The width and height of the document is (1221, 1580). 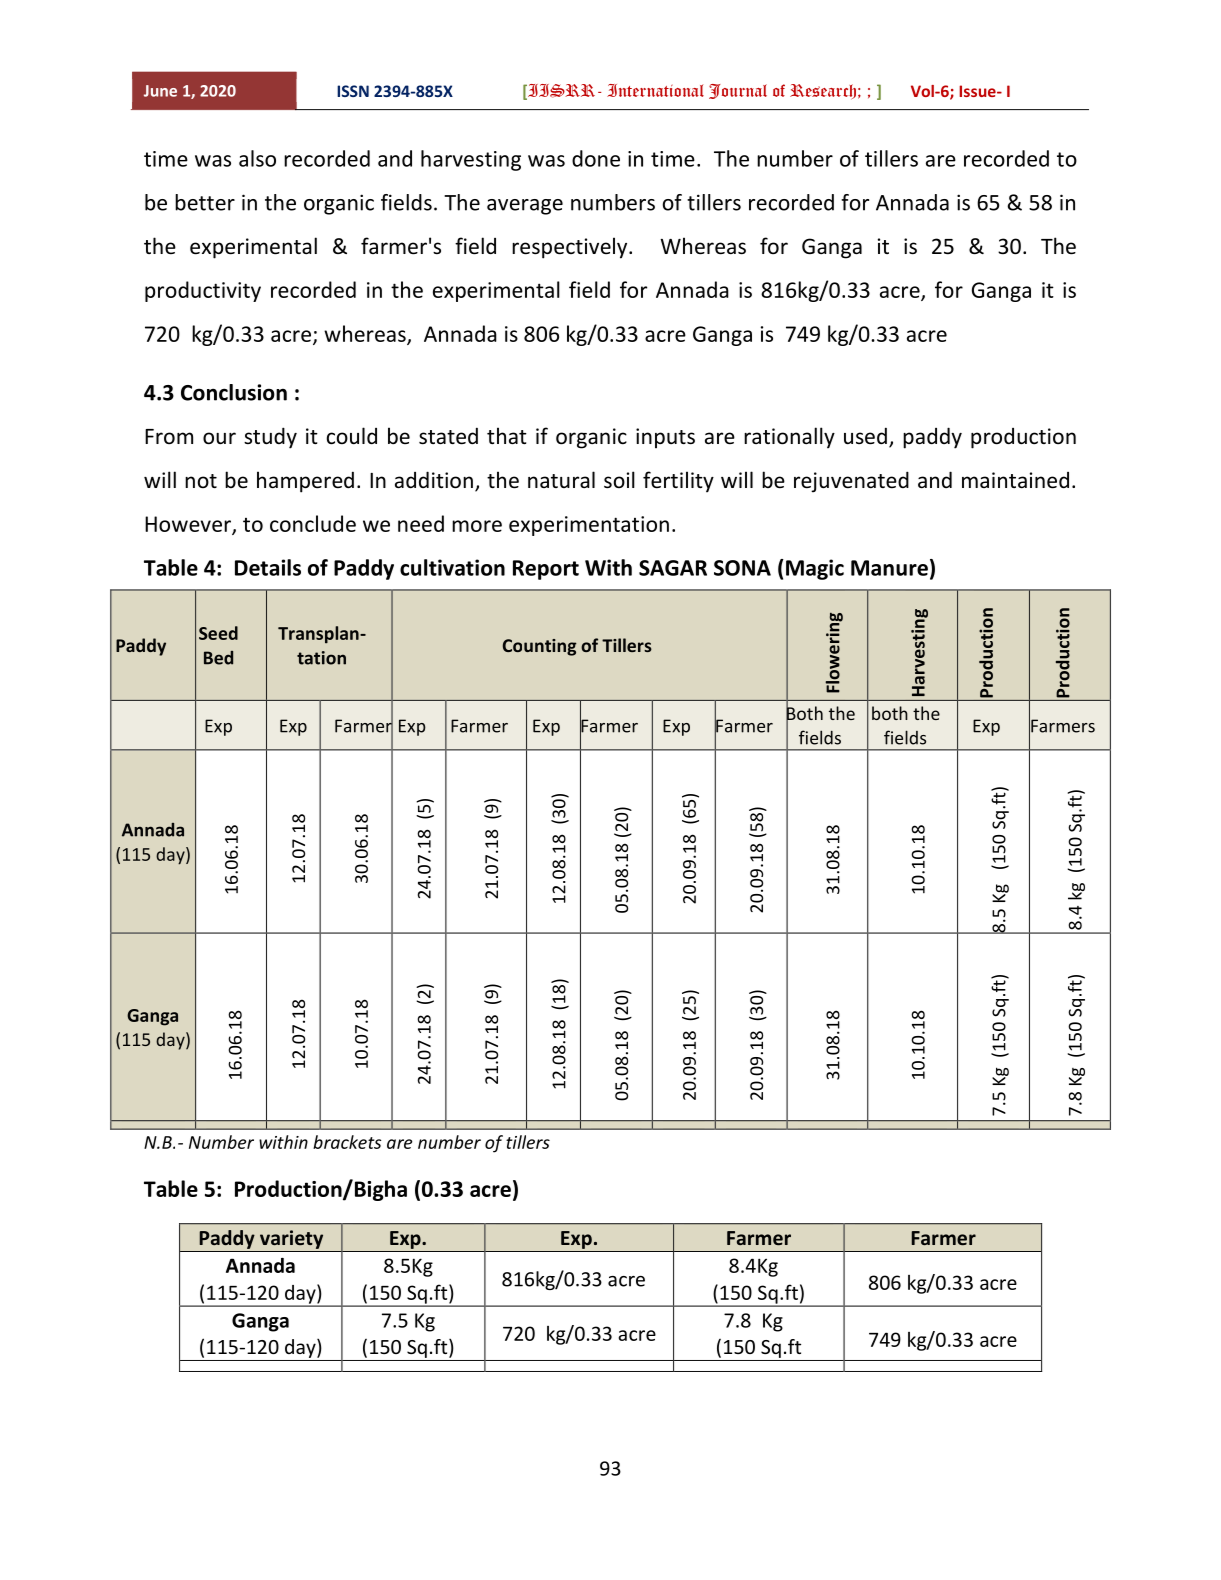 What do you see at coordinates (257, 158) in the document?
I see `also` at bounding box center [257, 158].
